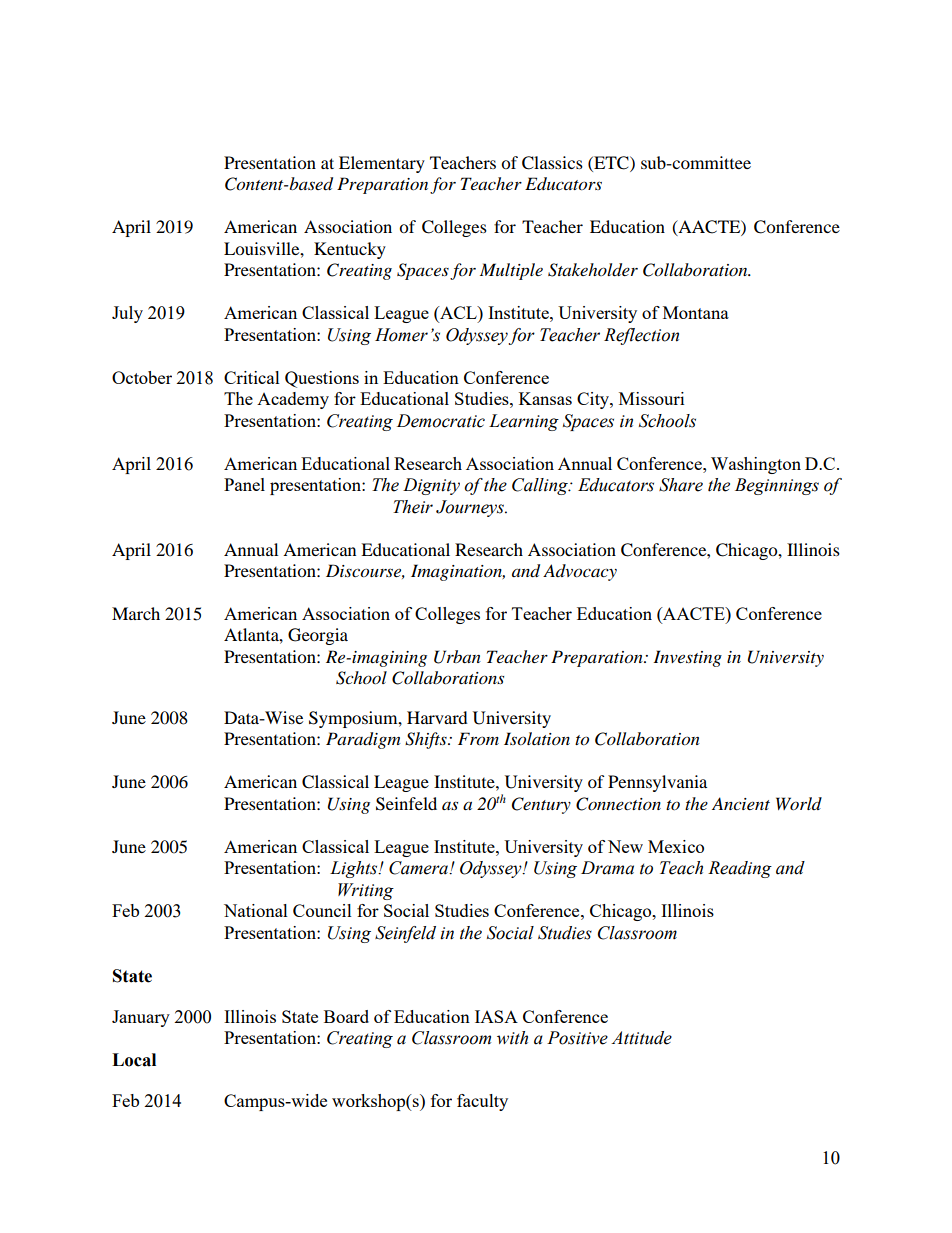 This screenshot has width=952, height=1233. What do you see at coordinates (457, 657) in the screenshot?
I see `Urban` at bounding box center [457, 657].
